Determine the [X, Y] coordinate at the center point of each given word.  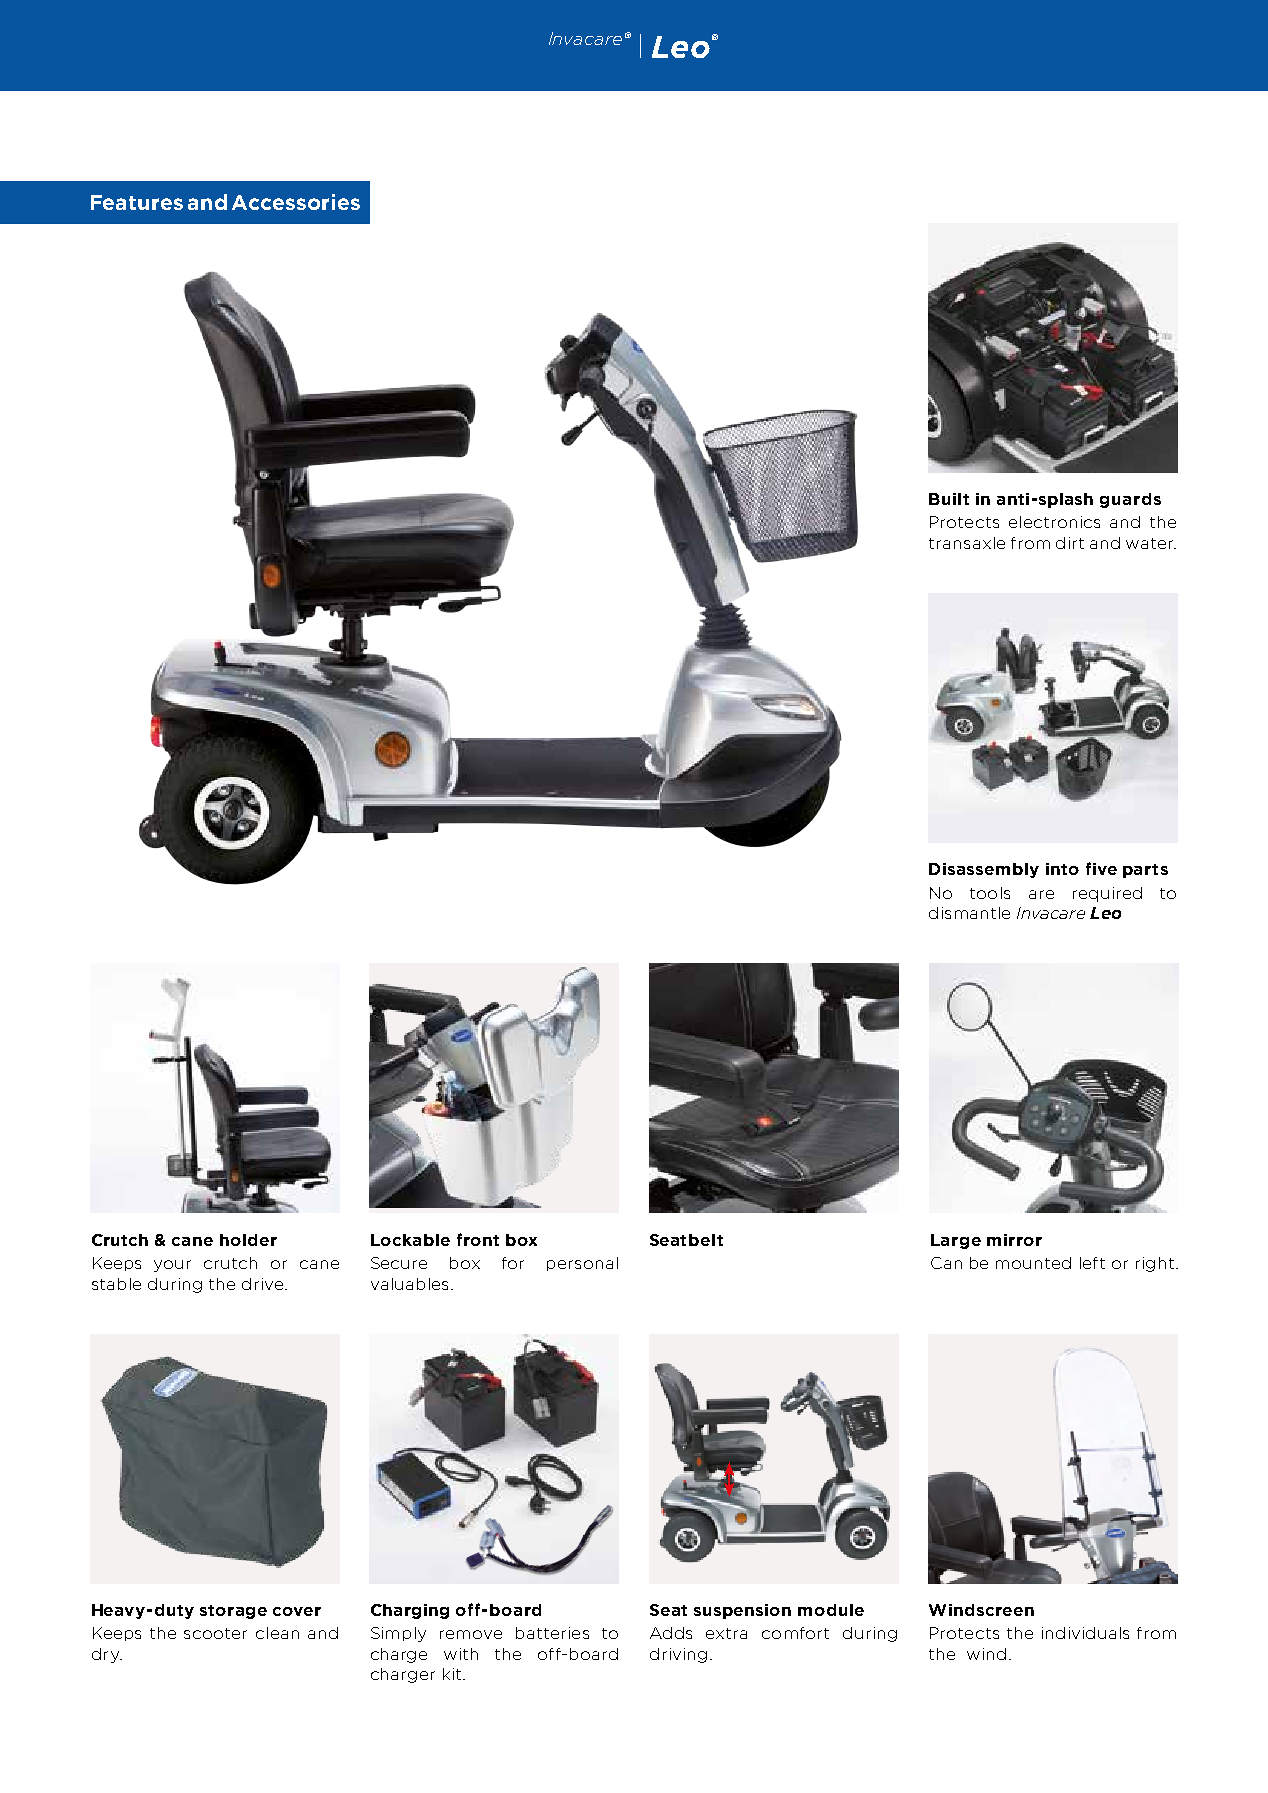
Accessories [296, 202]
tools [990, 893]
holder [248, 1240]
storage [233, 1612]
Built [949, 499]
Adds [671, 1633]
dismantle [969, 913]
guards [1130, 500]
